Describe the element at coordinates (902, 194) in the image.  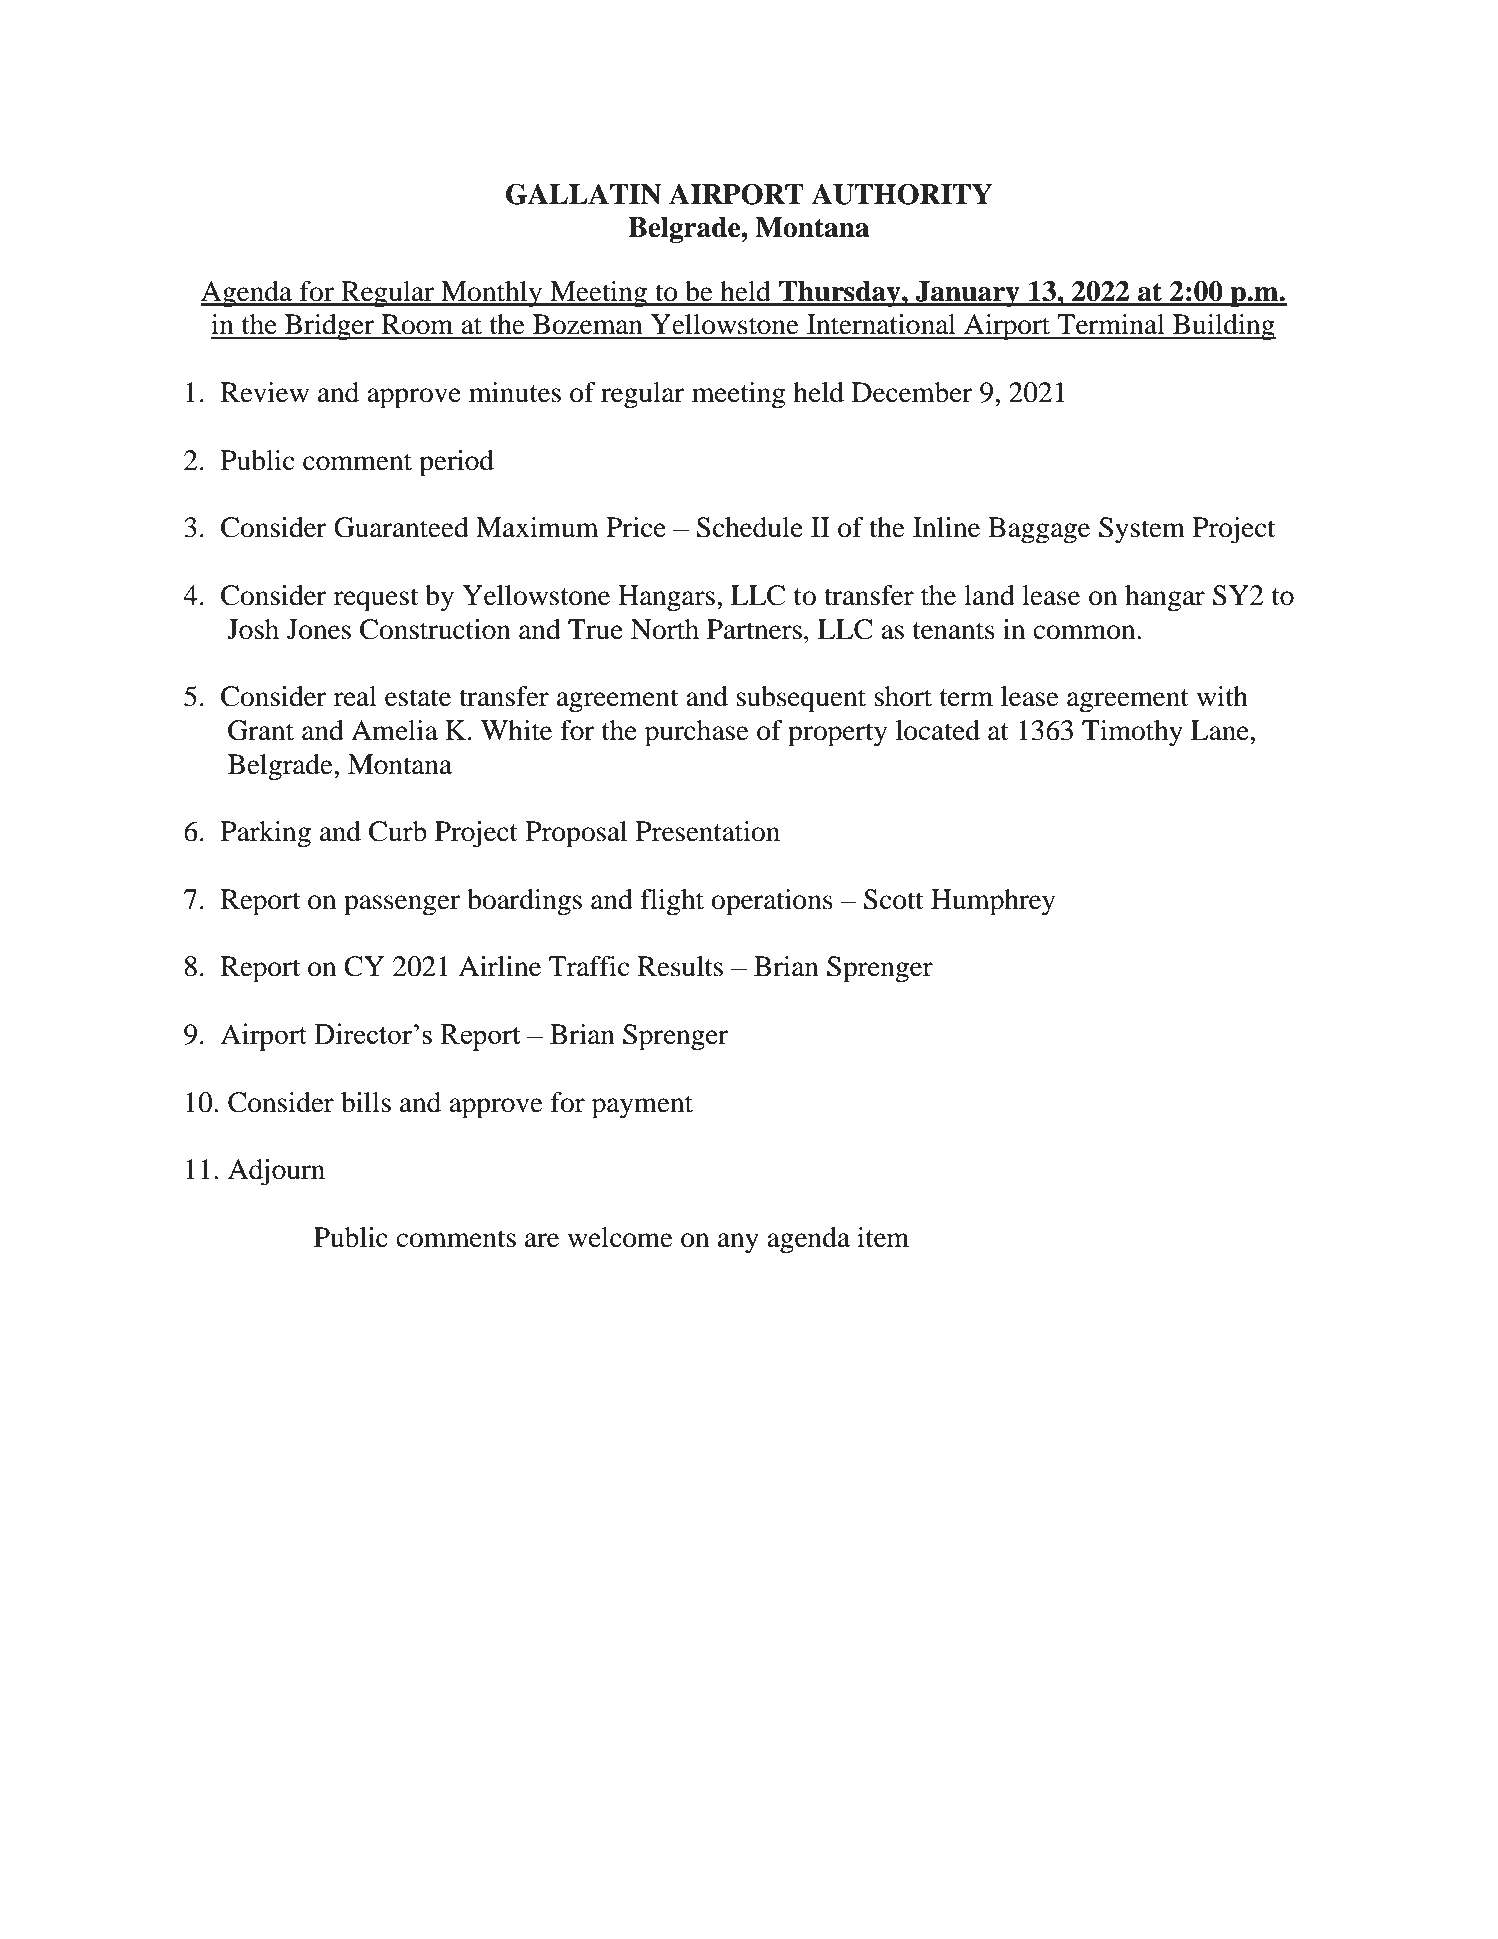
I see `AUTHORITY` at that location.
